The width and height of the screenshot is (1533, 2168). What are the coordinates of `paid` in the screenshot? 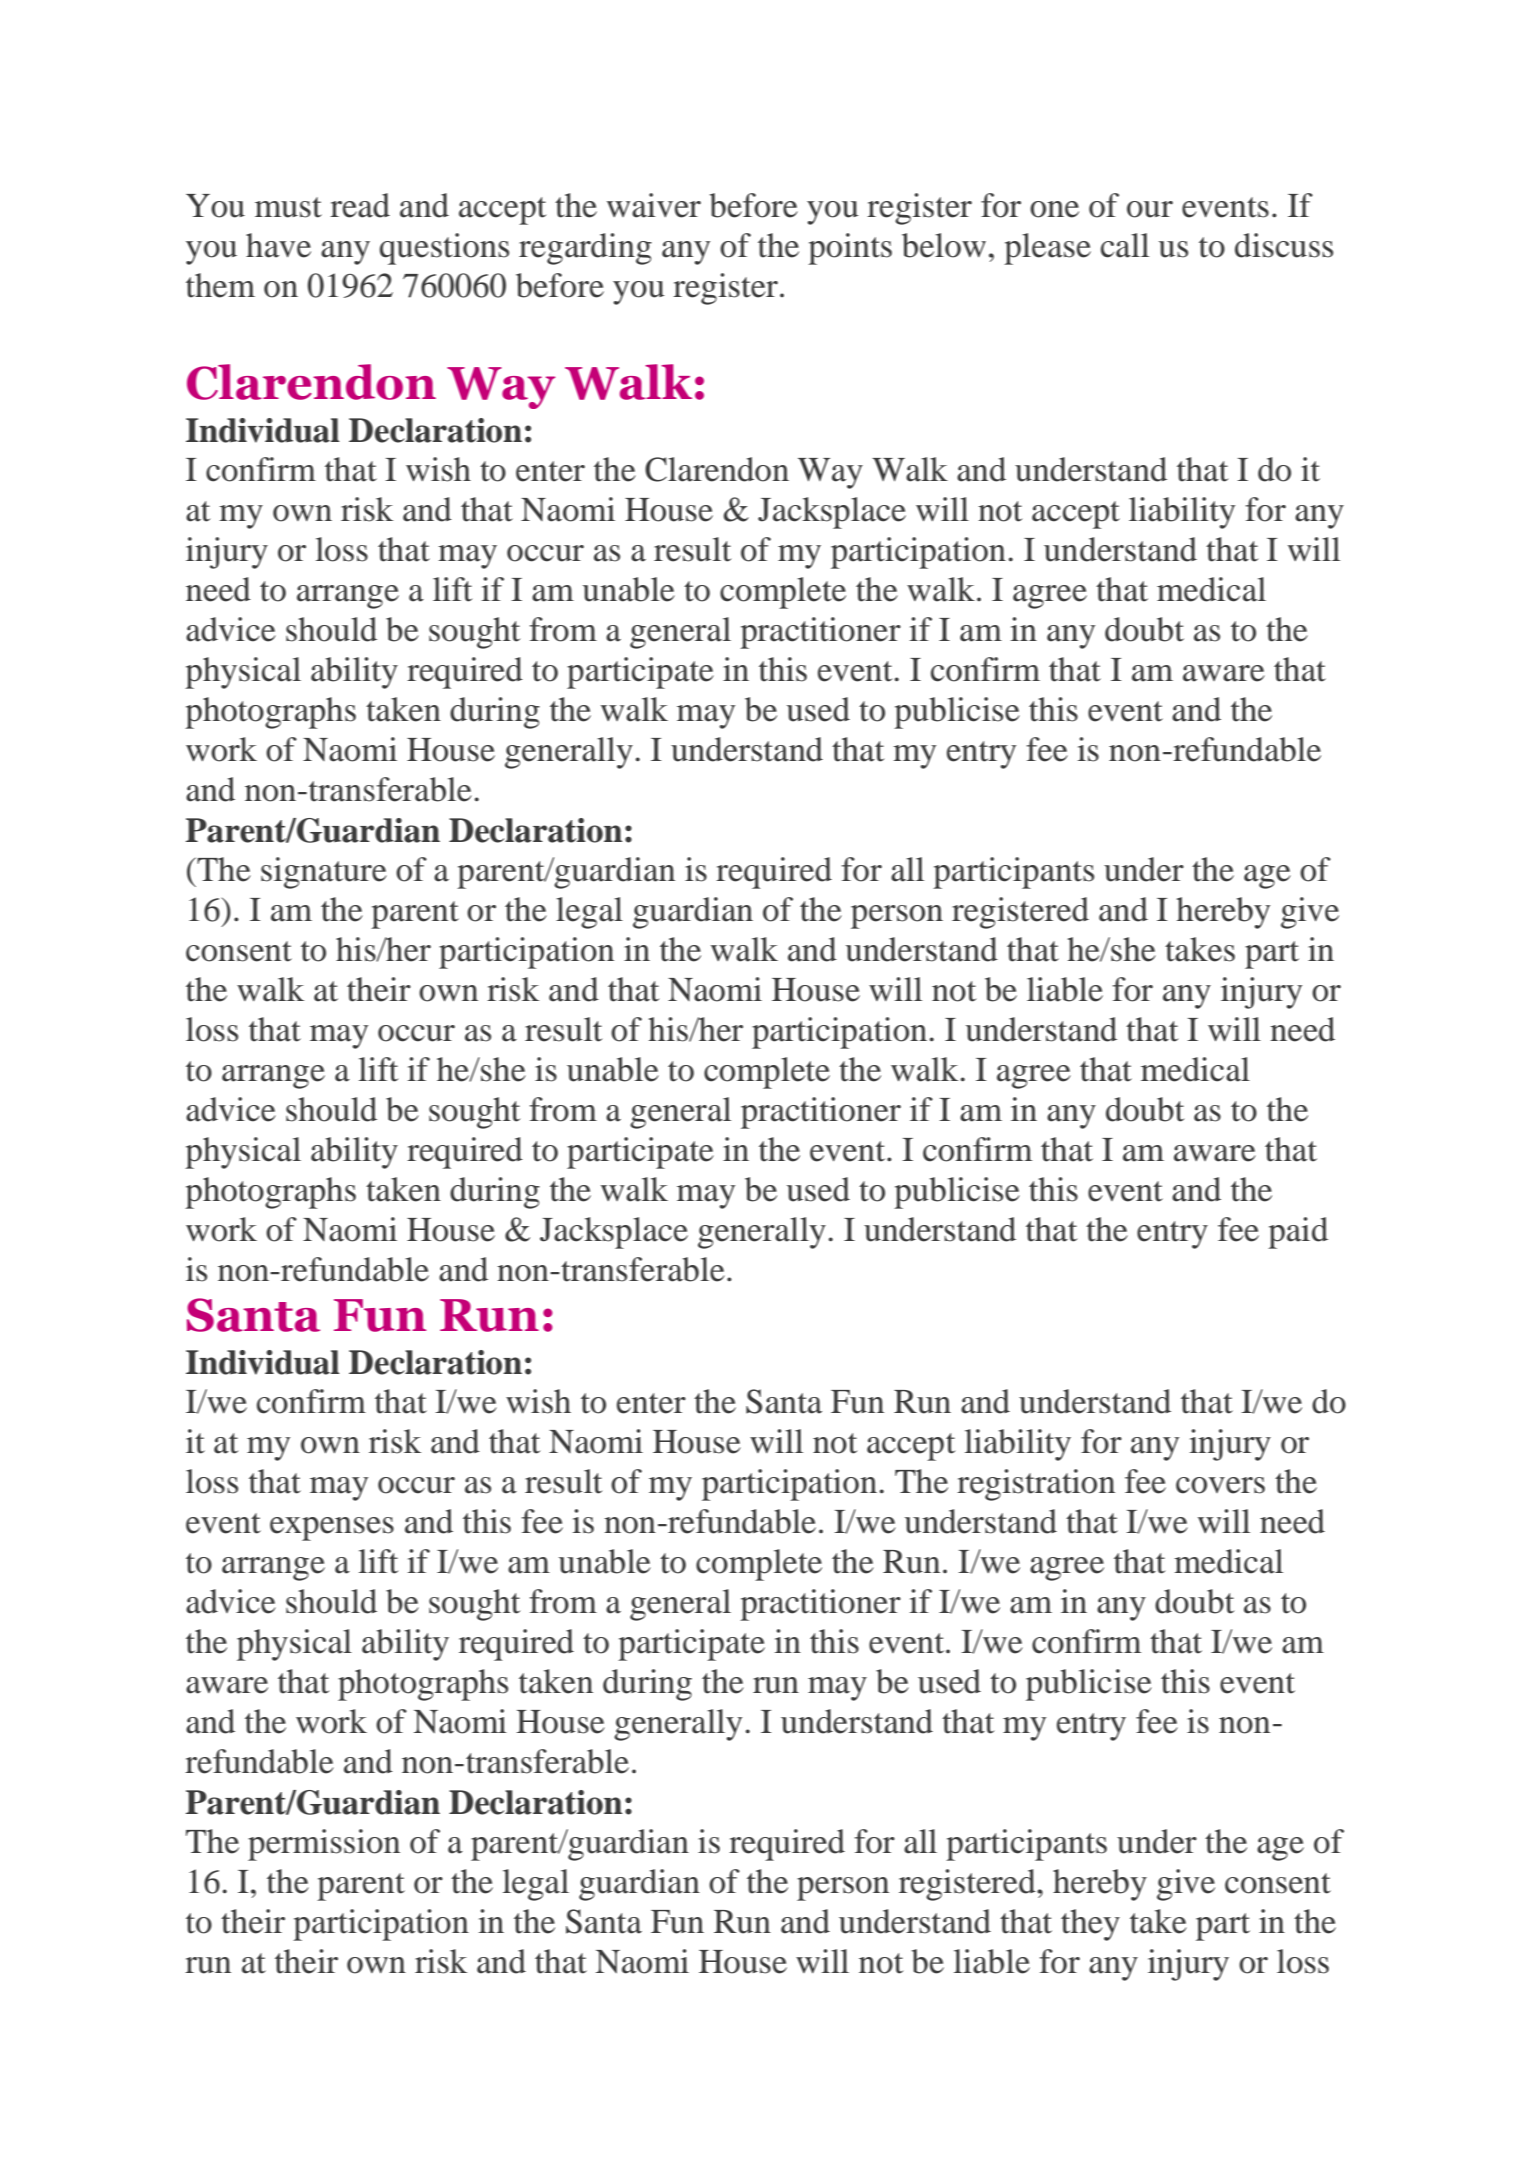 It's located at (1298, 1233).
